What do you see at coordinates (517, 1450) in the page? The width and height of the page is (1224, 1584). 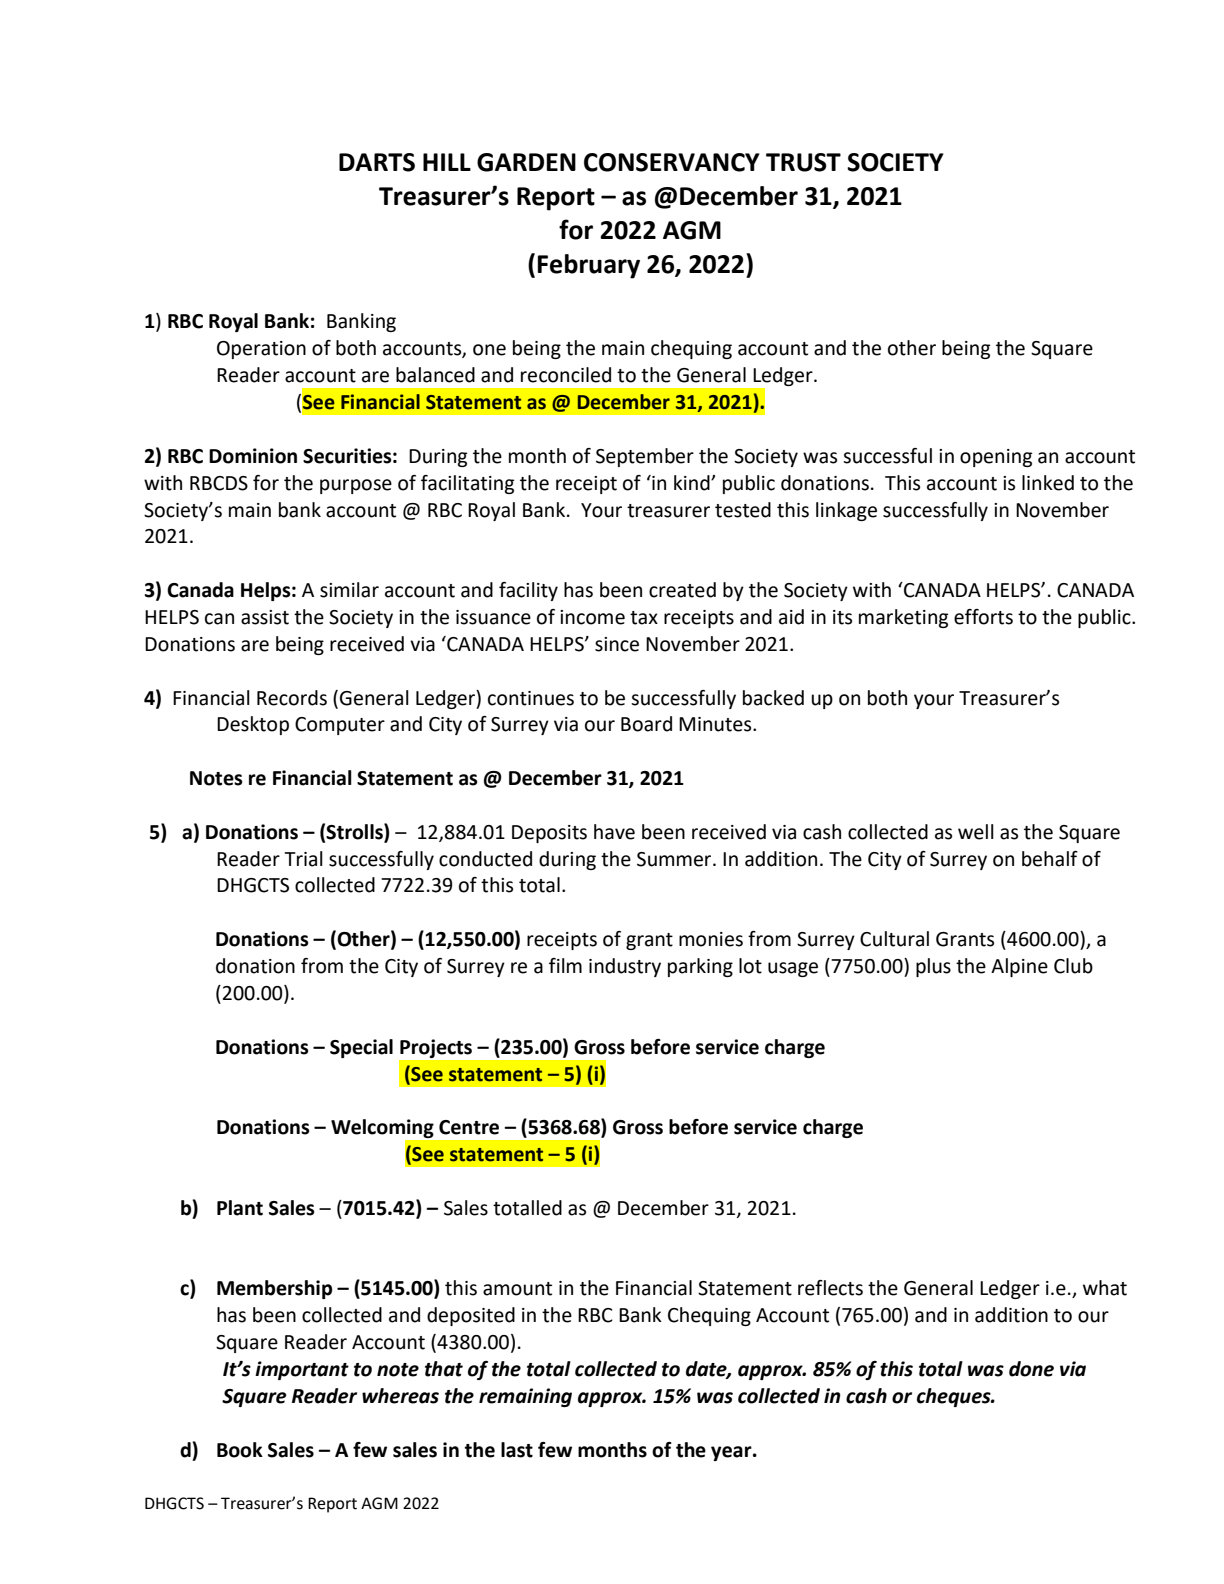 I see `last` at bounding box center [517, 1450].
